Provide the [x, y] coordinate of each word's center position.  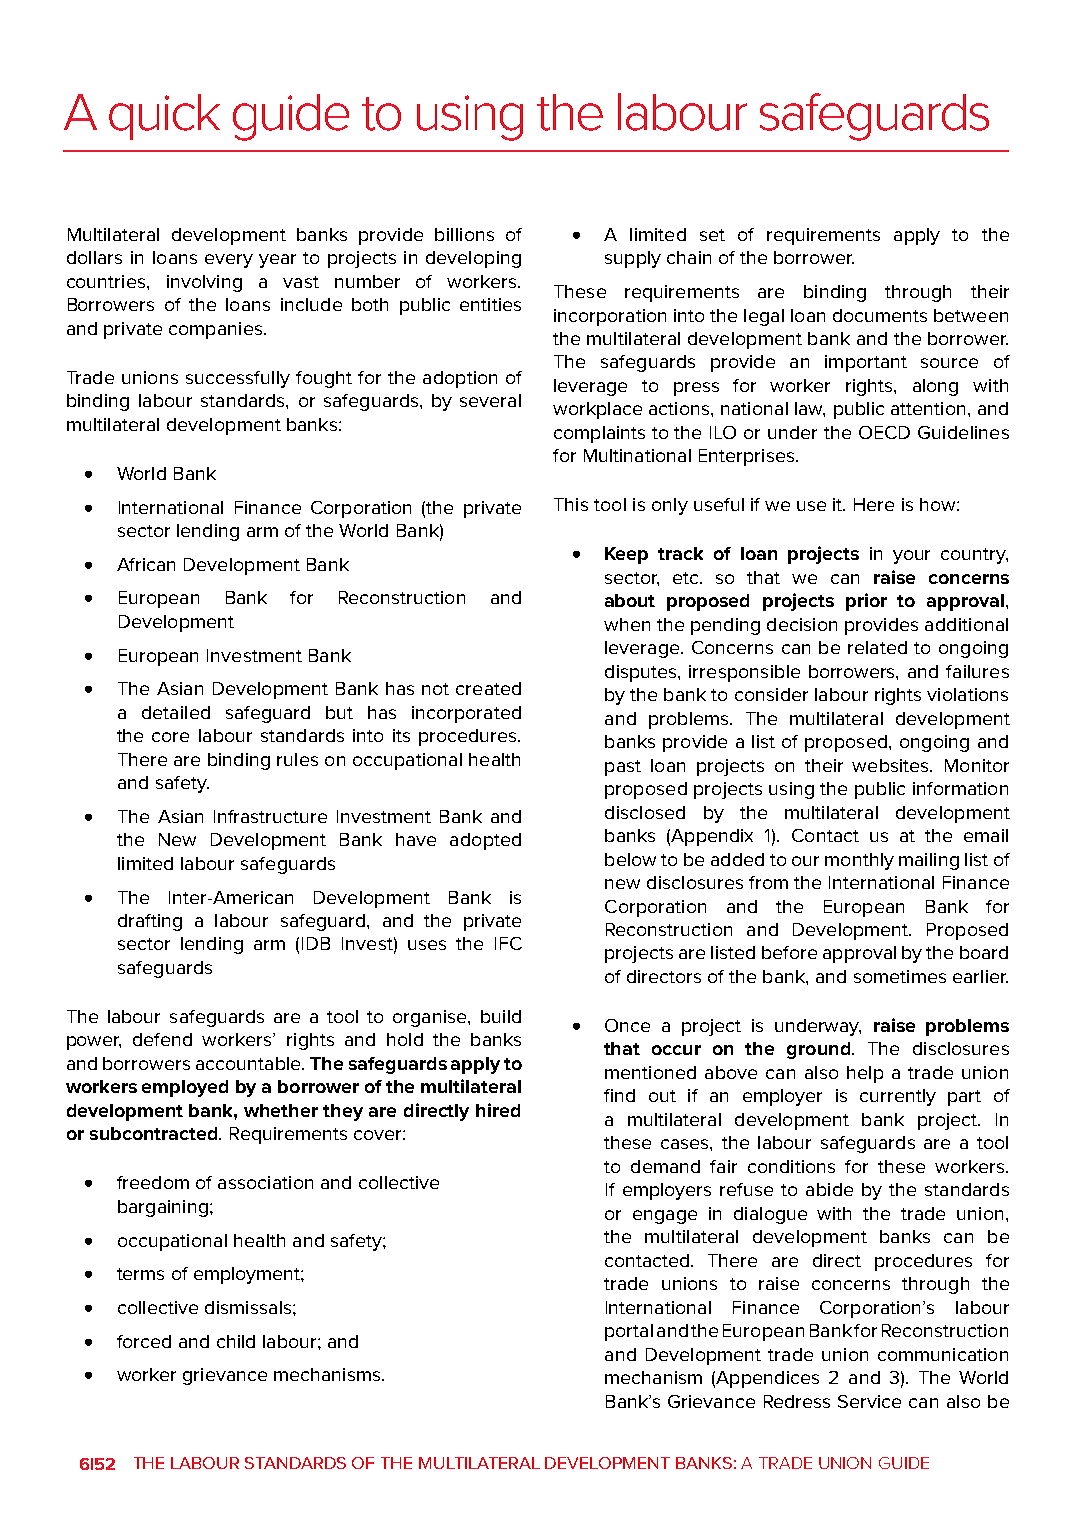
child [236, 1341]
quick [164, 117]
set [712, 235]
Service [869, 1401]
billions [464, 234]
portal [629, 1332]
